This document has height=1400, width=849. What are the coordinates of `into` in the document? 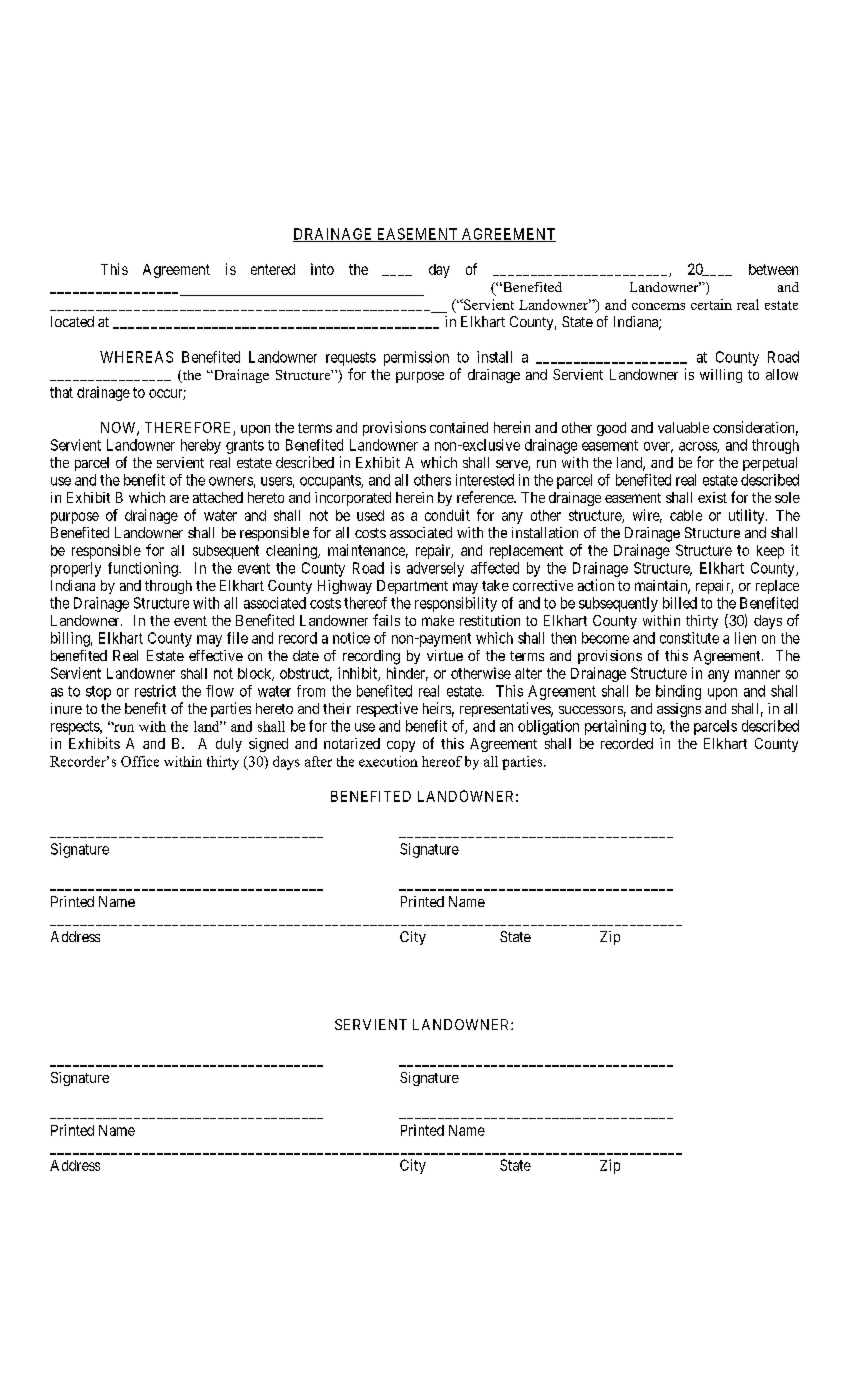 It's located at (322, 269).
